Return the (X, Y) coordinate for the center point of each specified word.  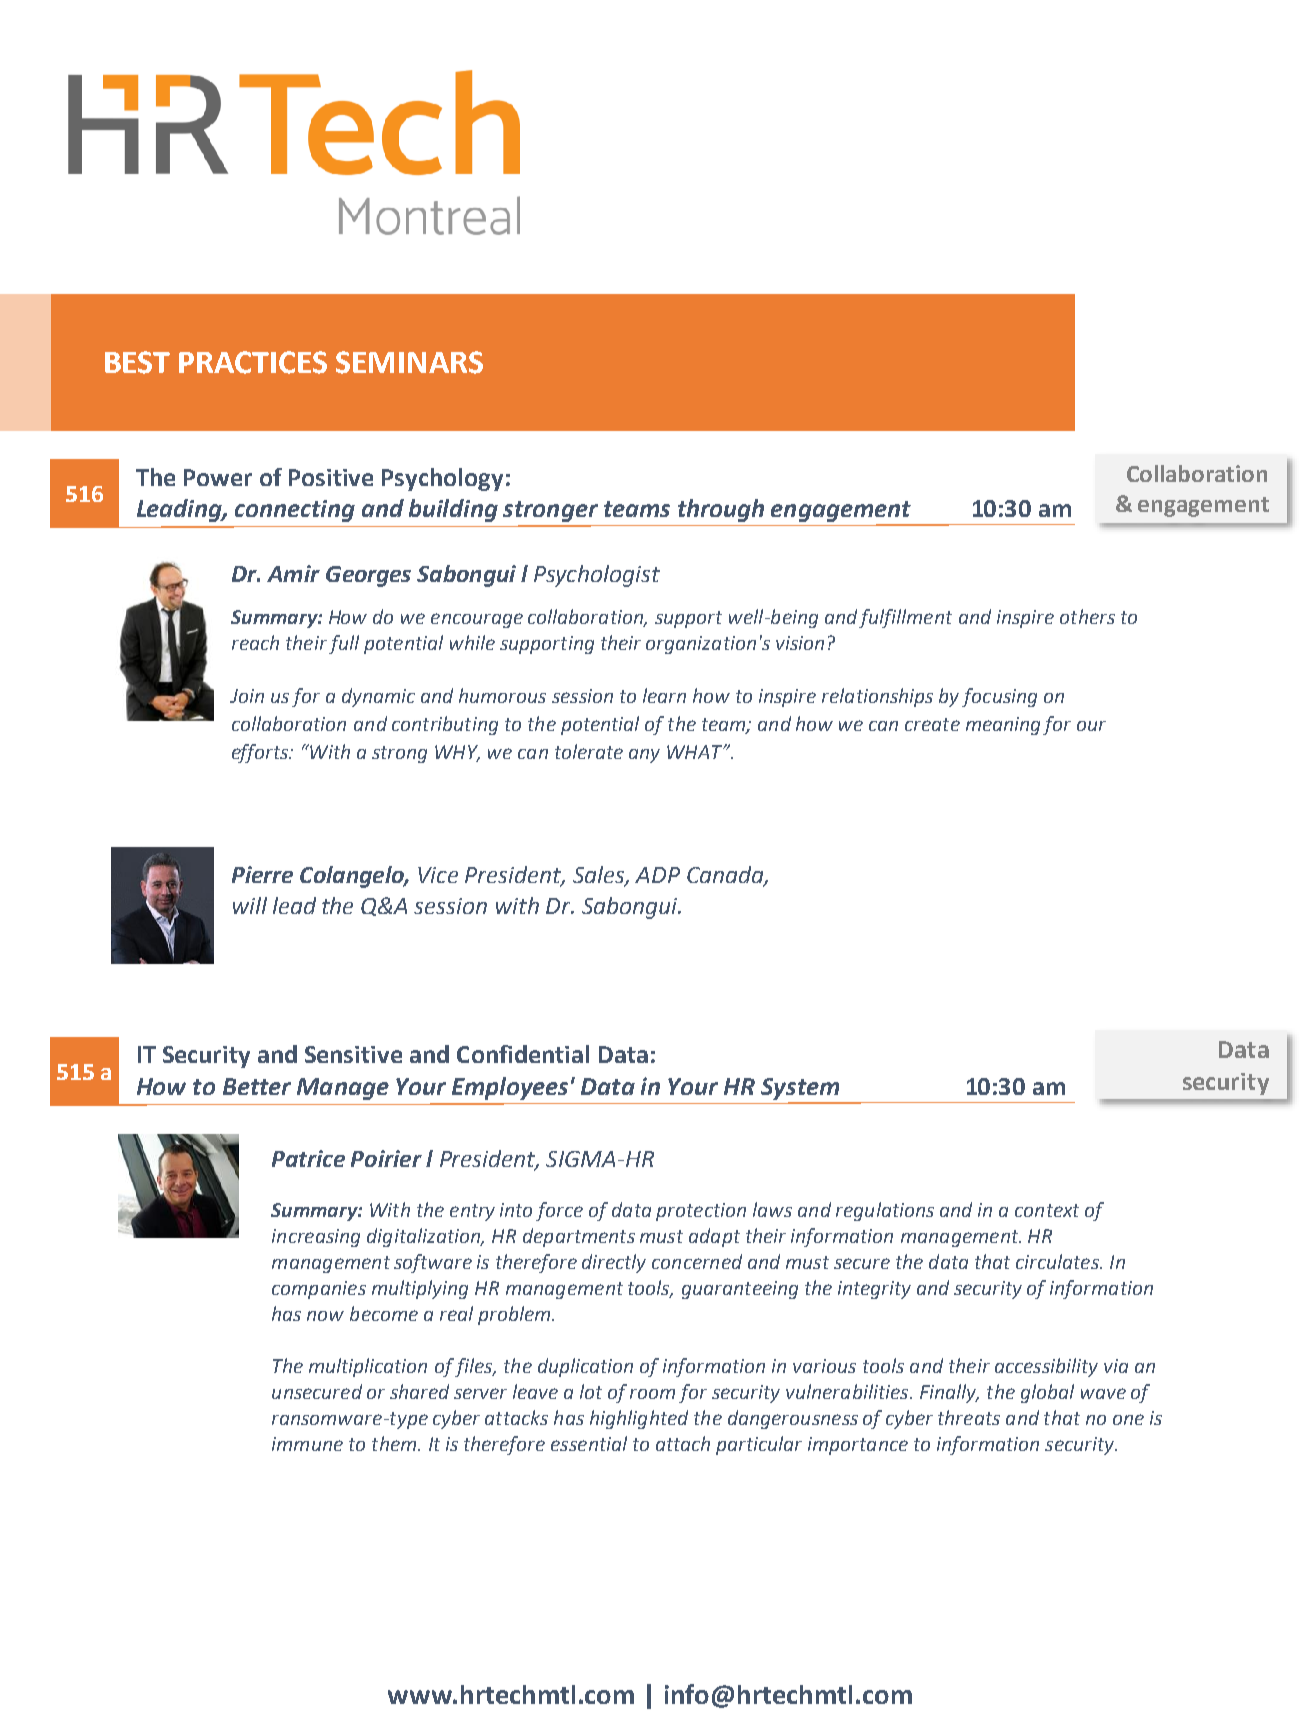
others (1087, 616)
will (250, 905)
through (721, 510)
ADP (657, 875)
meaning (1003, 726)
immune (307, 1444)
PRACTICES (253, 362)
